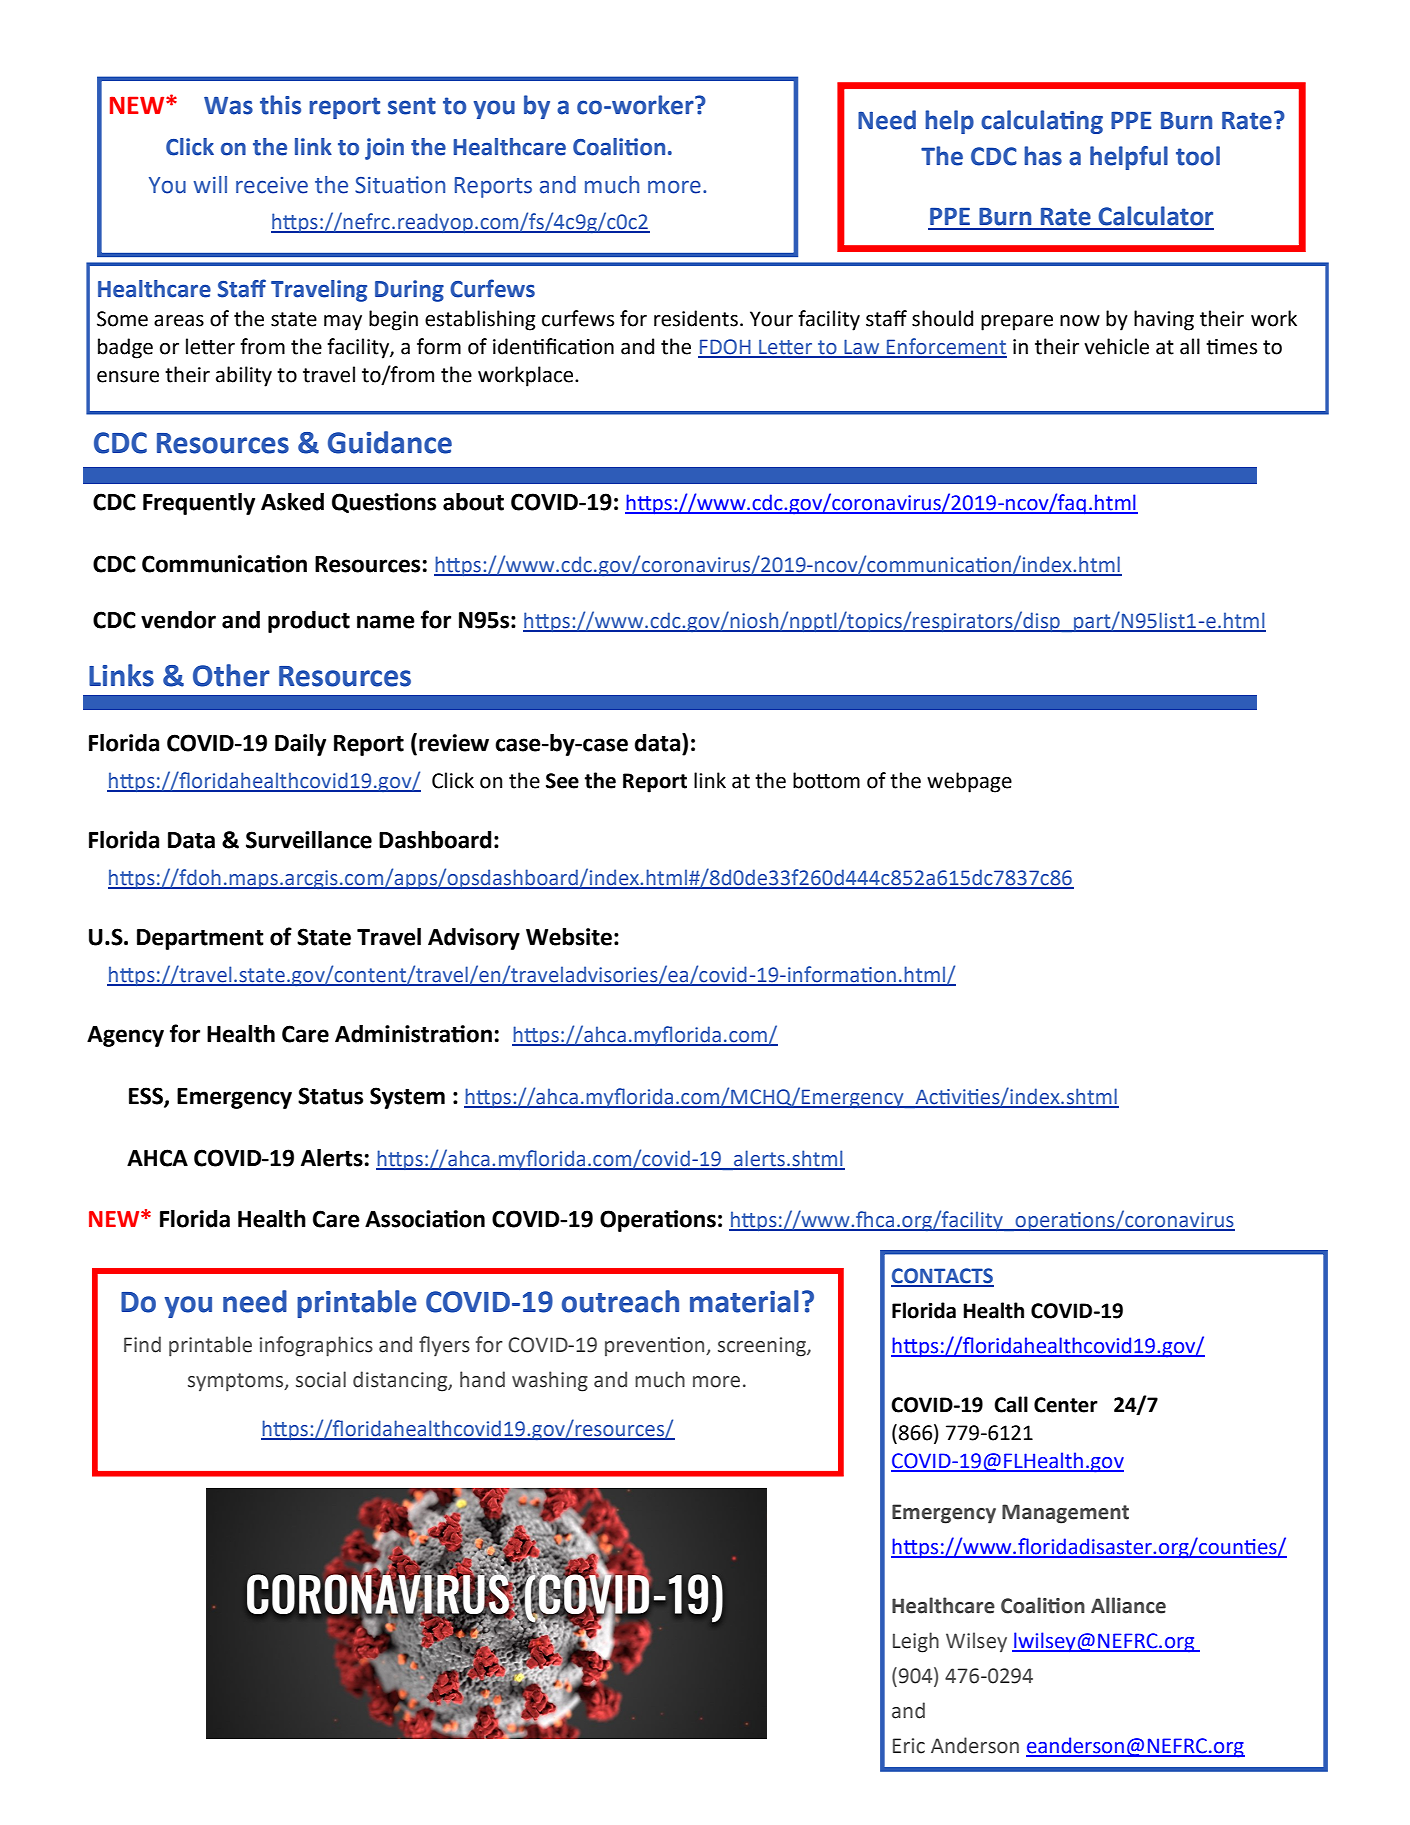  I want to click on receive, so click(272, 185).
